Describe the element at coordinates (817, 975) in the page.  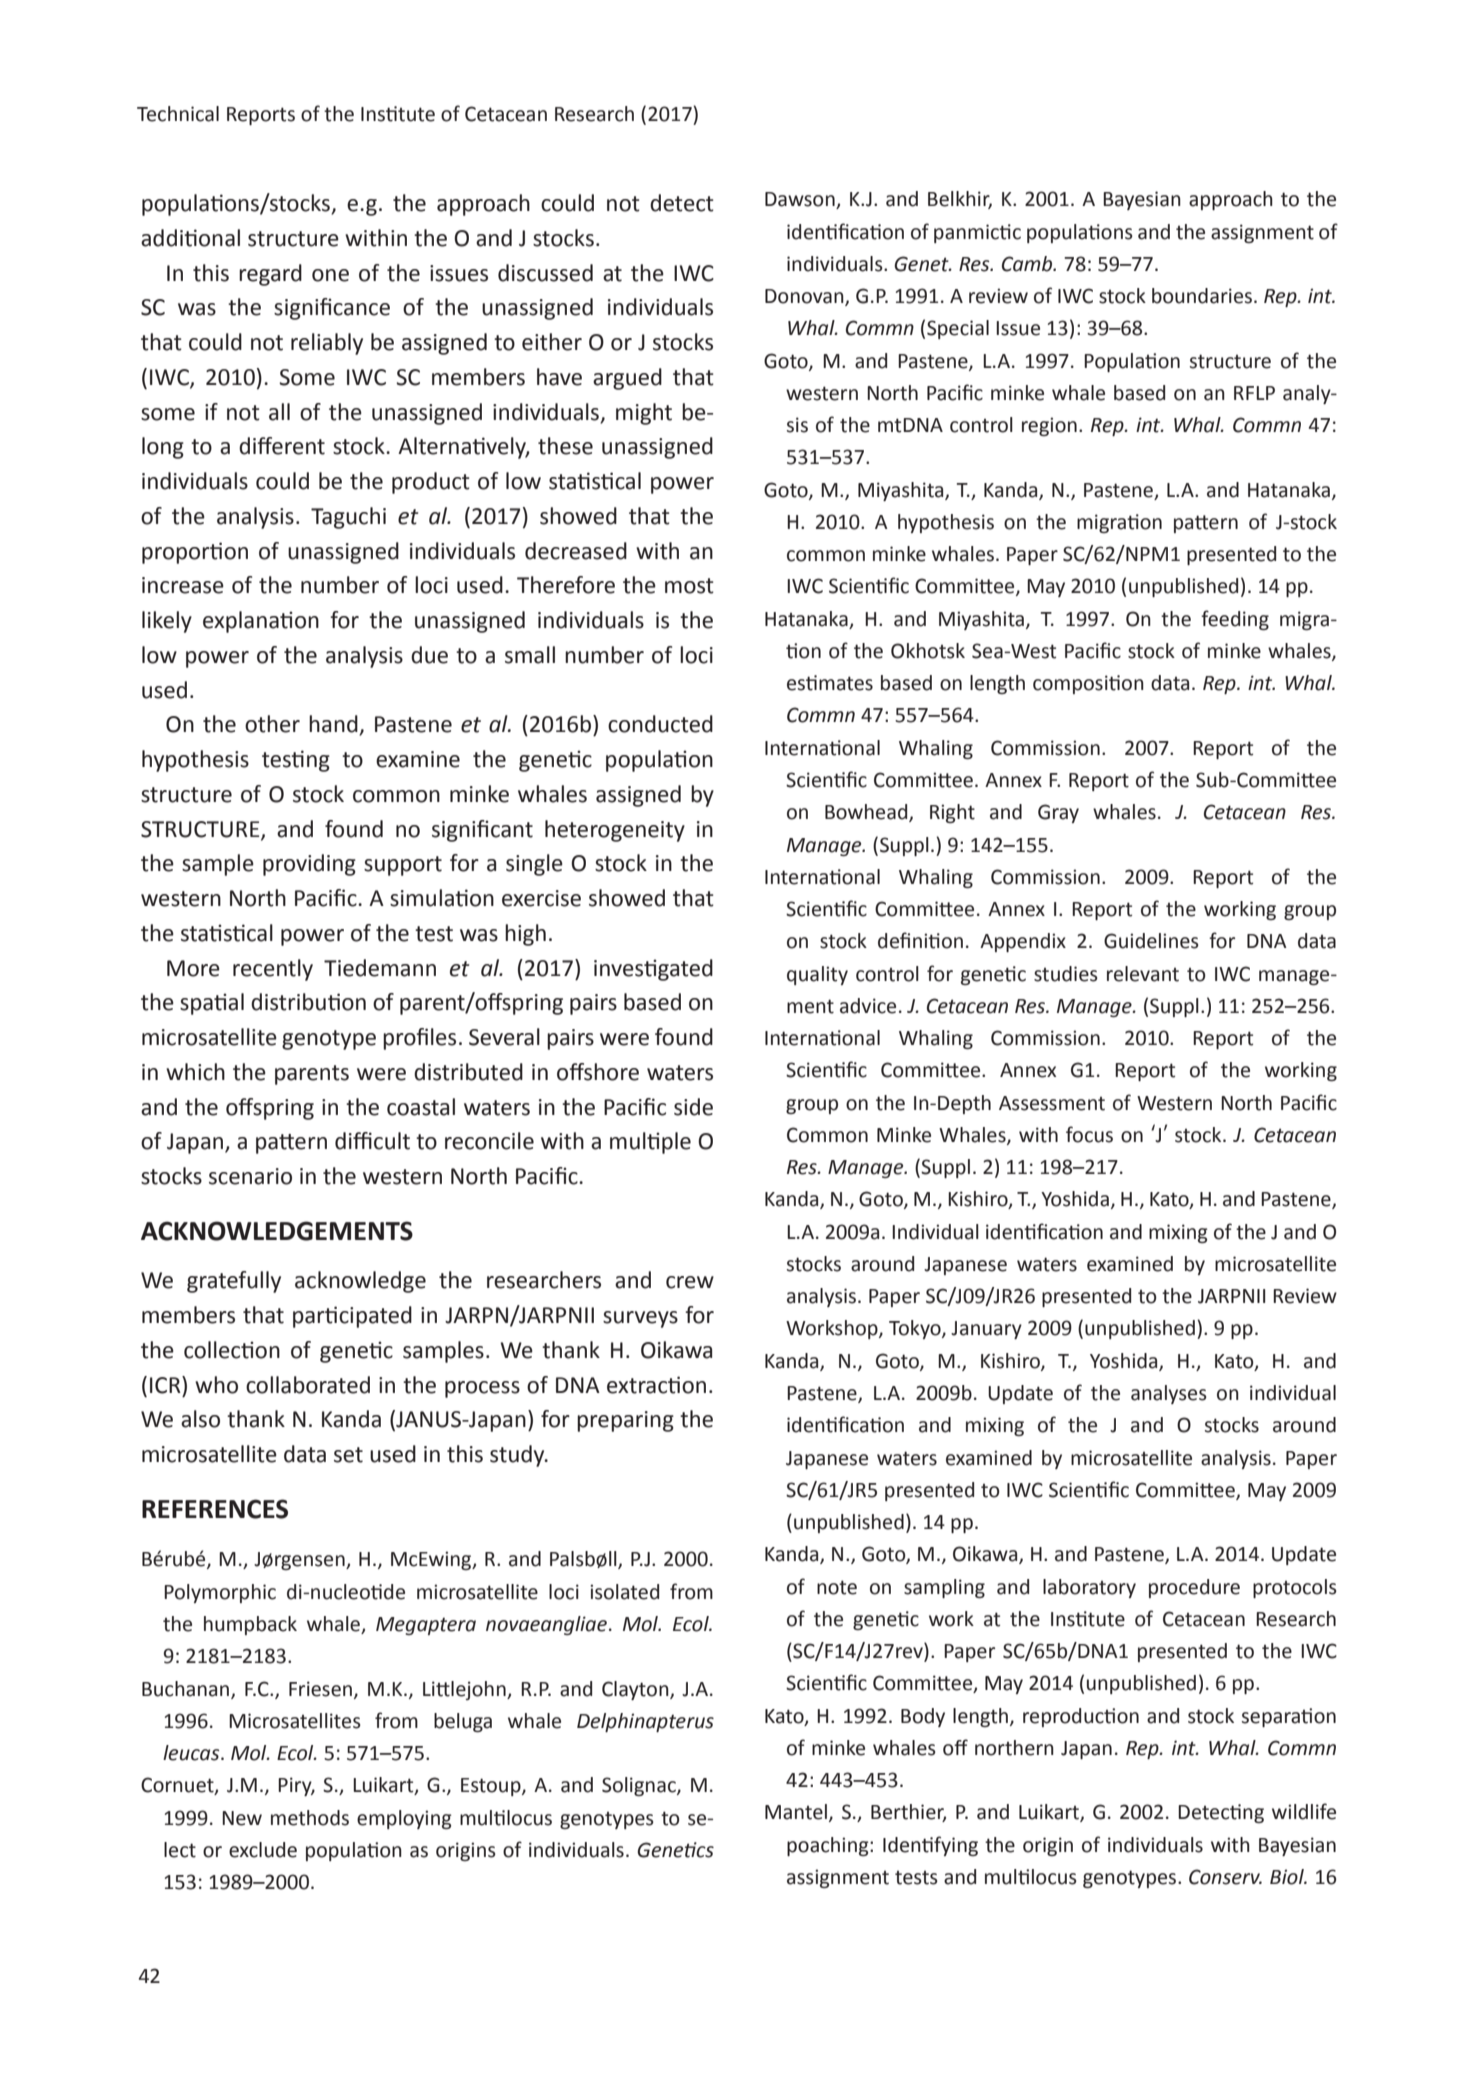
I see `quality` at that location.
